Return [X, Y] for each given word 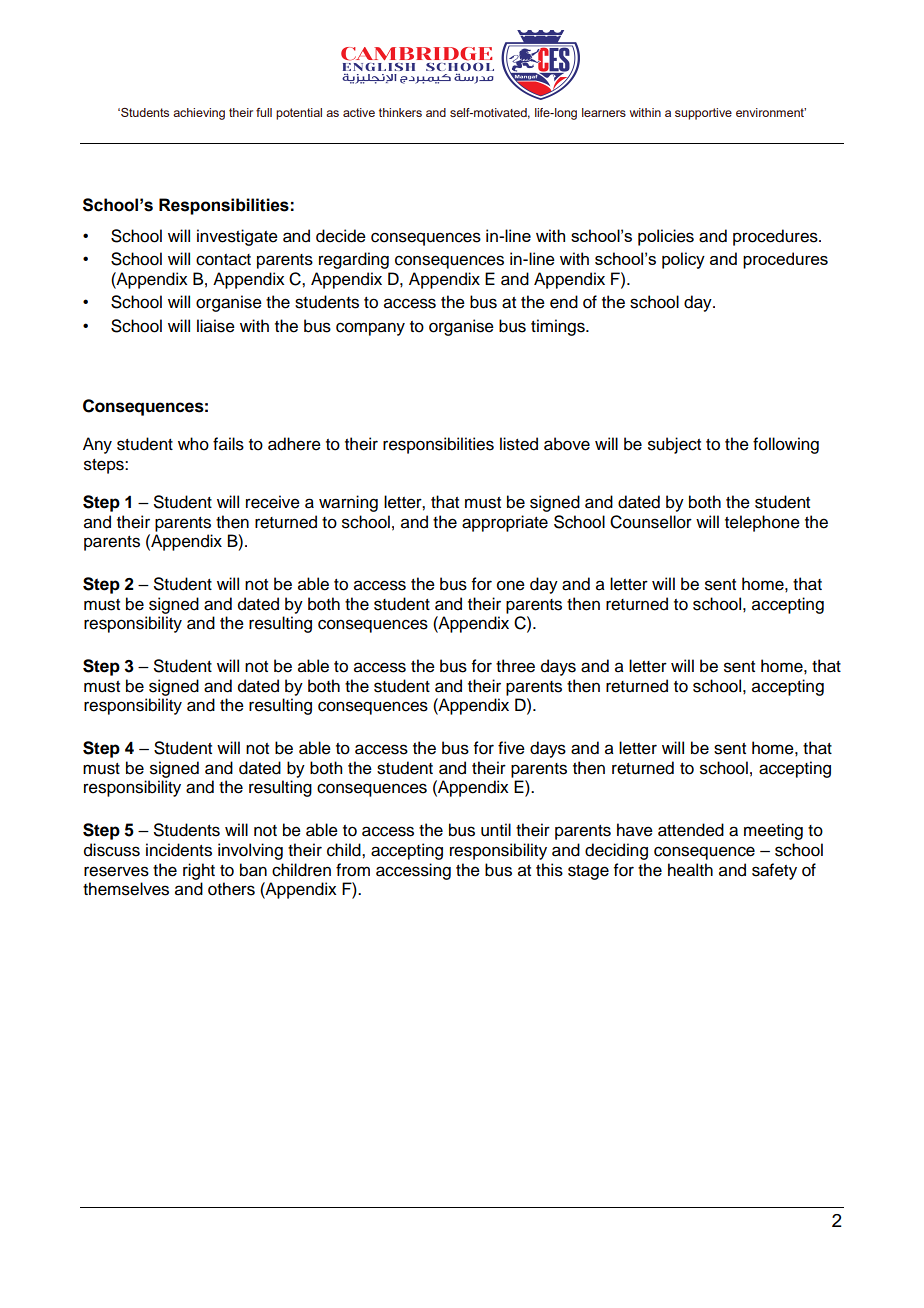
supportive [703, 114]
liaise [216, 326]
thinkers [400, 112]
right [199, 871]
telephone [762, 523]
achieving [199, 114]
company [370, 329]
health [690, 870]
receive [273, 502]
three [515, 666]
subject [674, 445]
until [496, 830]
